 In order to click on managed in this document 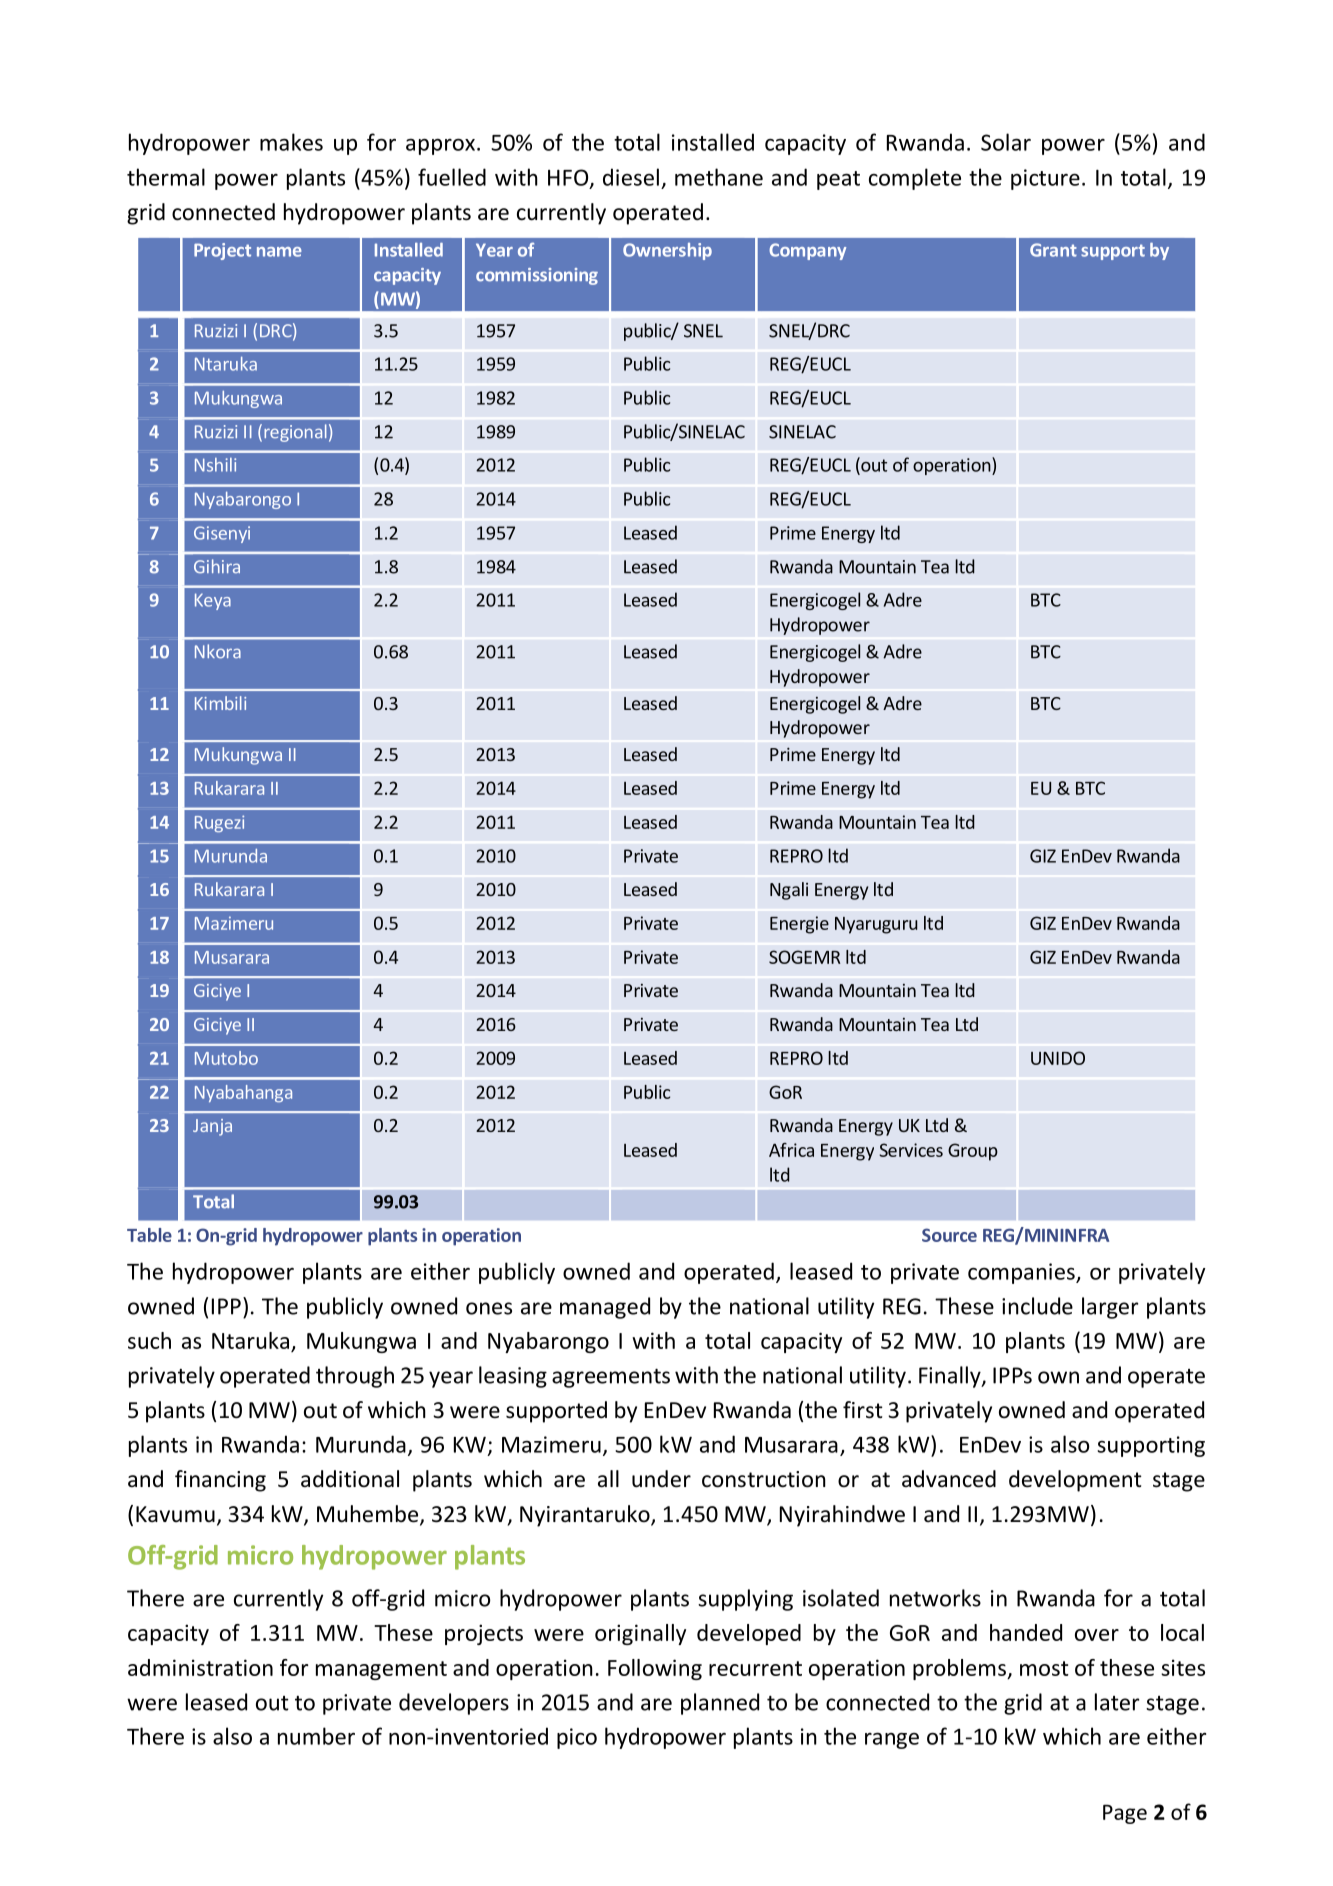, I will do `click(605, 1308)`.
